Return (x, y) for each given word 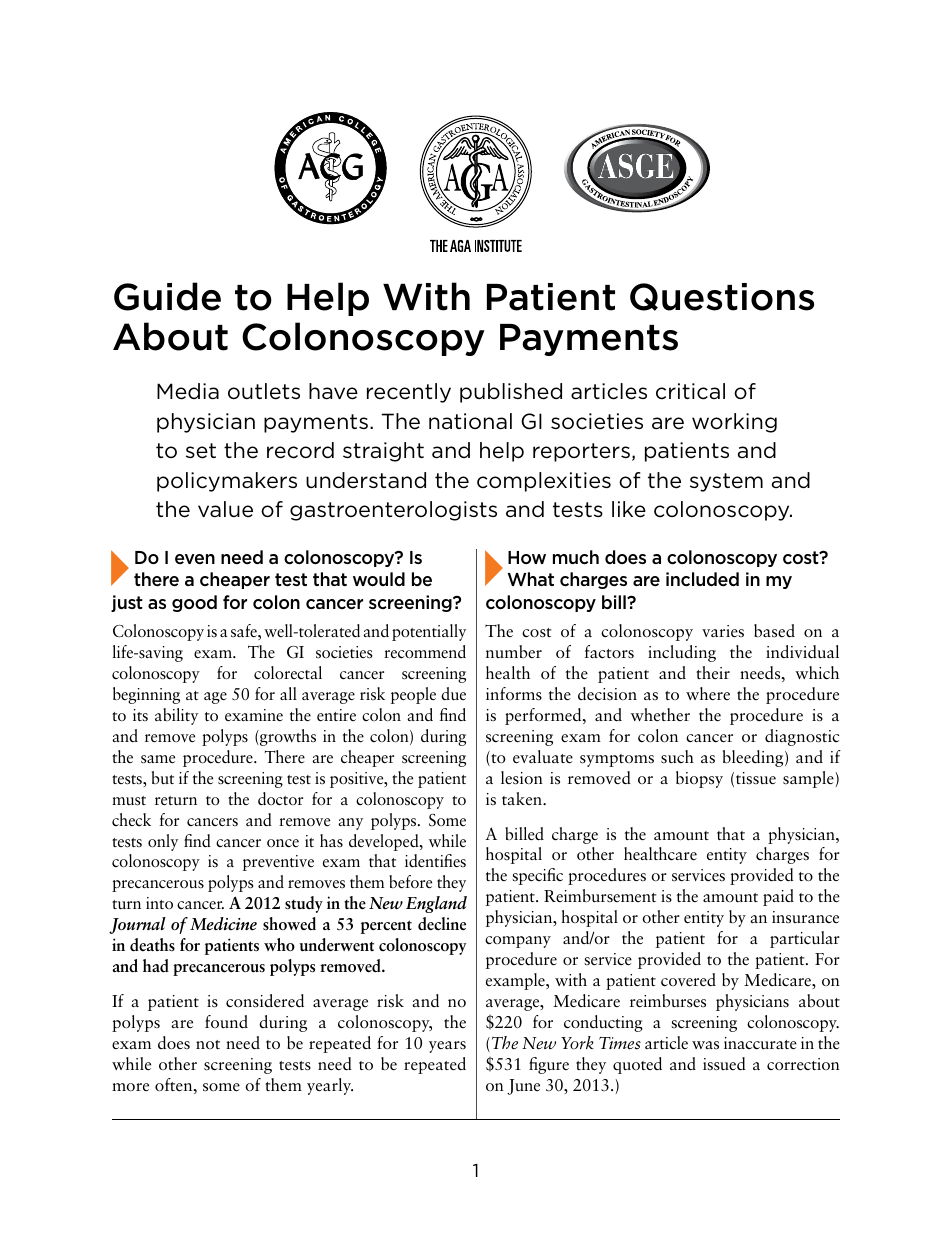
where (708, 694)
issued (724, 1064)
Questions (722, 297)
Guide (167, 296)
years (447, 1047)
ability (176, 716)
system (726, 482)
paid (778, 897)
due (453, 694)
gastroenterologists (393, 511)
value (225, 509)
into (159, 903)
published (511, 393)
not (208, 1044)
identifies (435, 861)
